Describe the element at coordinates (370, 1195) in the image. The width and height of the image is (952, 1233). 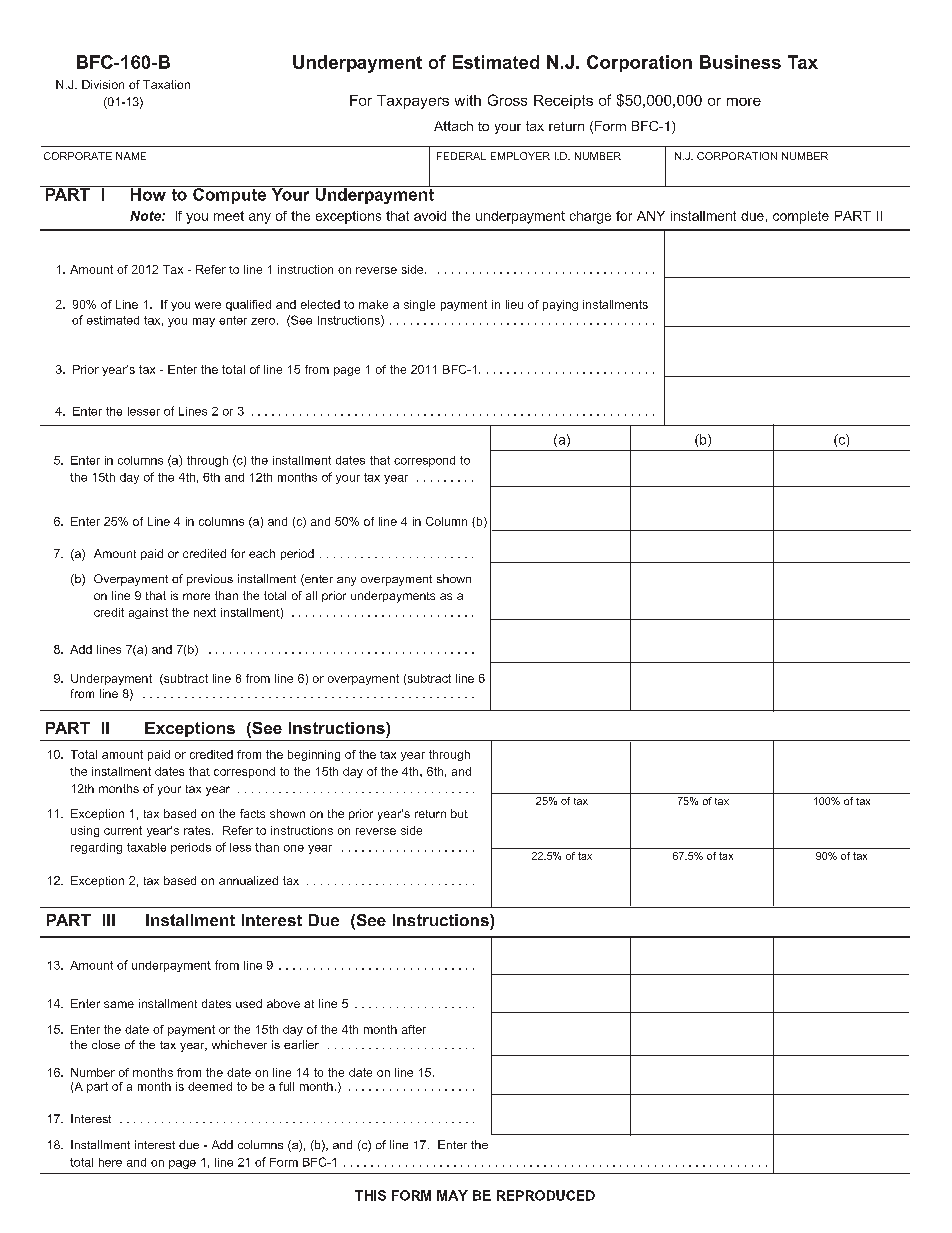
I see `THIS` at that location.
